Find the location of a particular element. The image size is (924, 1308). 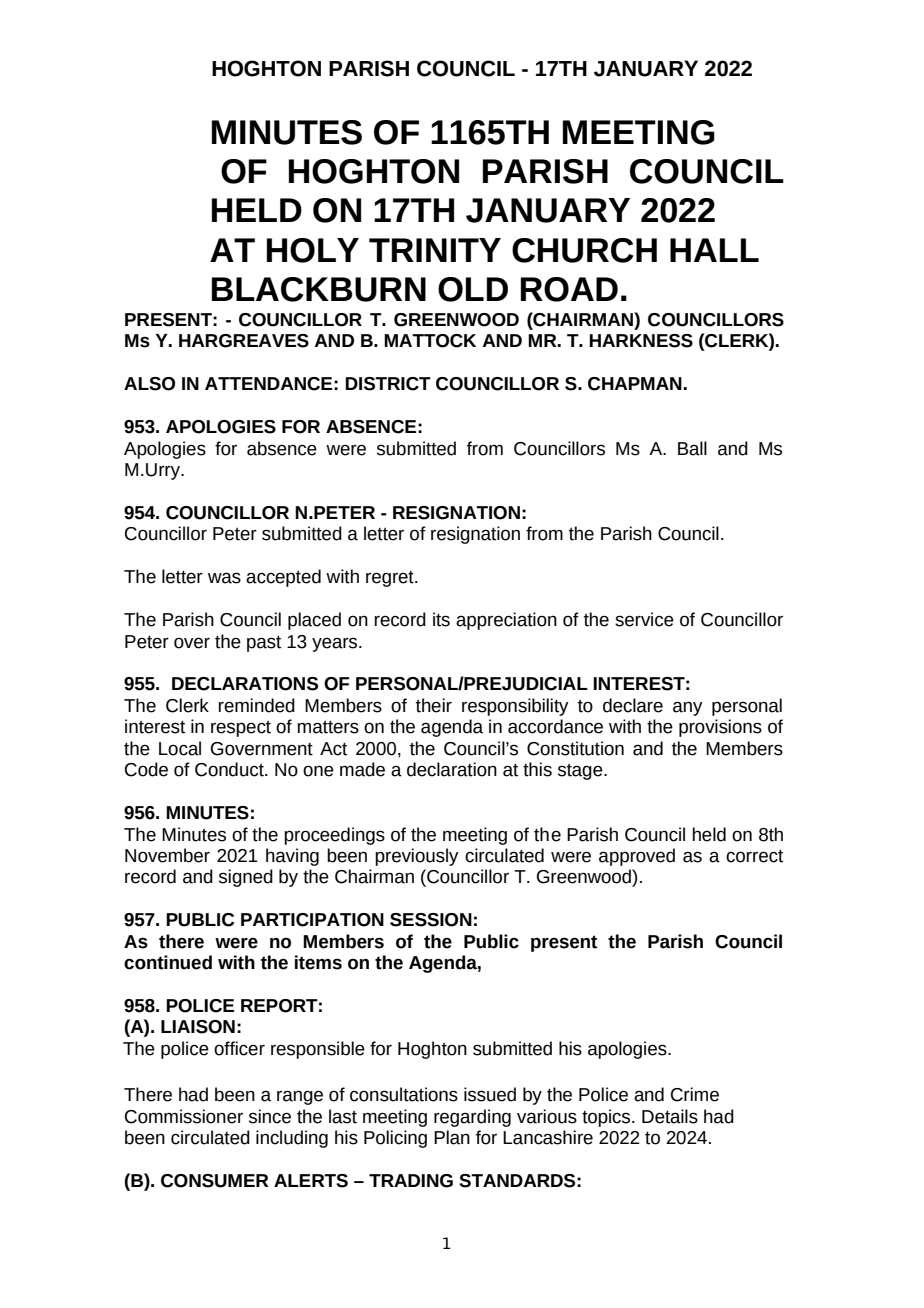

HALL is located at coordinates (714, 250).
